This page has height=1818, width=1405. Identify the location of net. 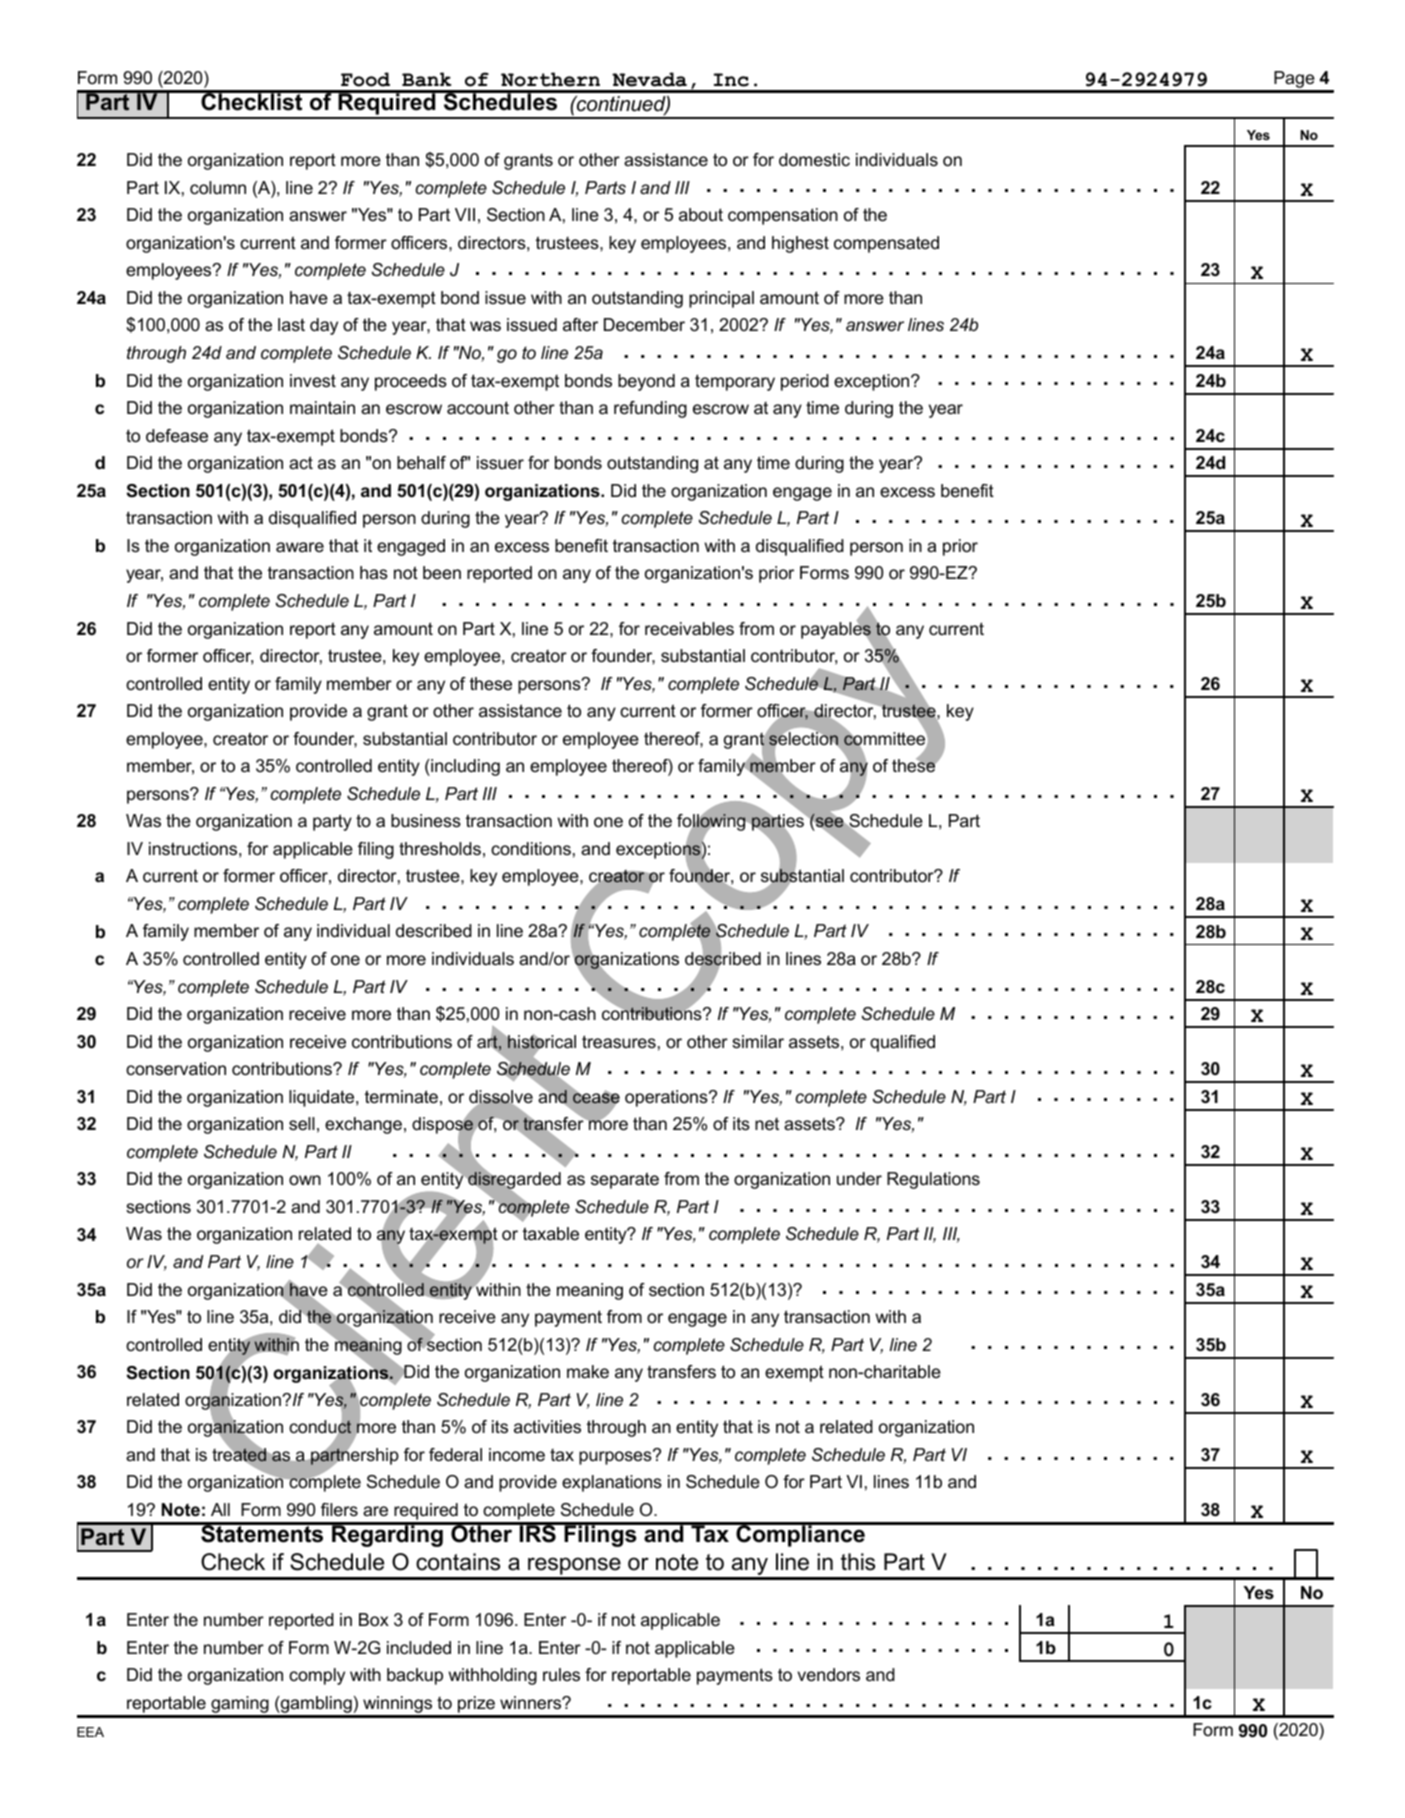
(767, 1124).
